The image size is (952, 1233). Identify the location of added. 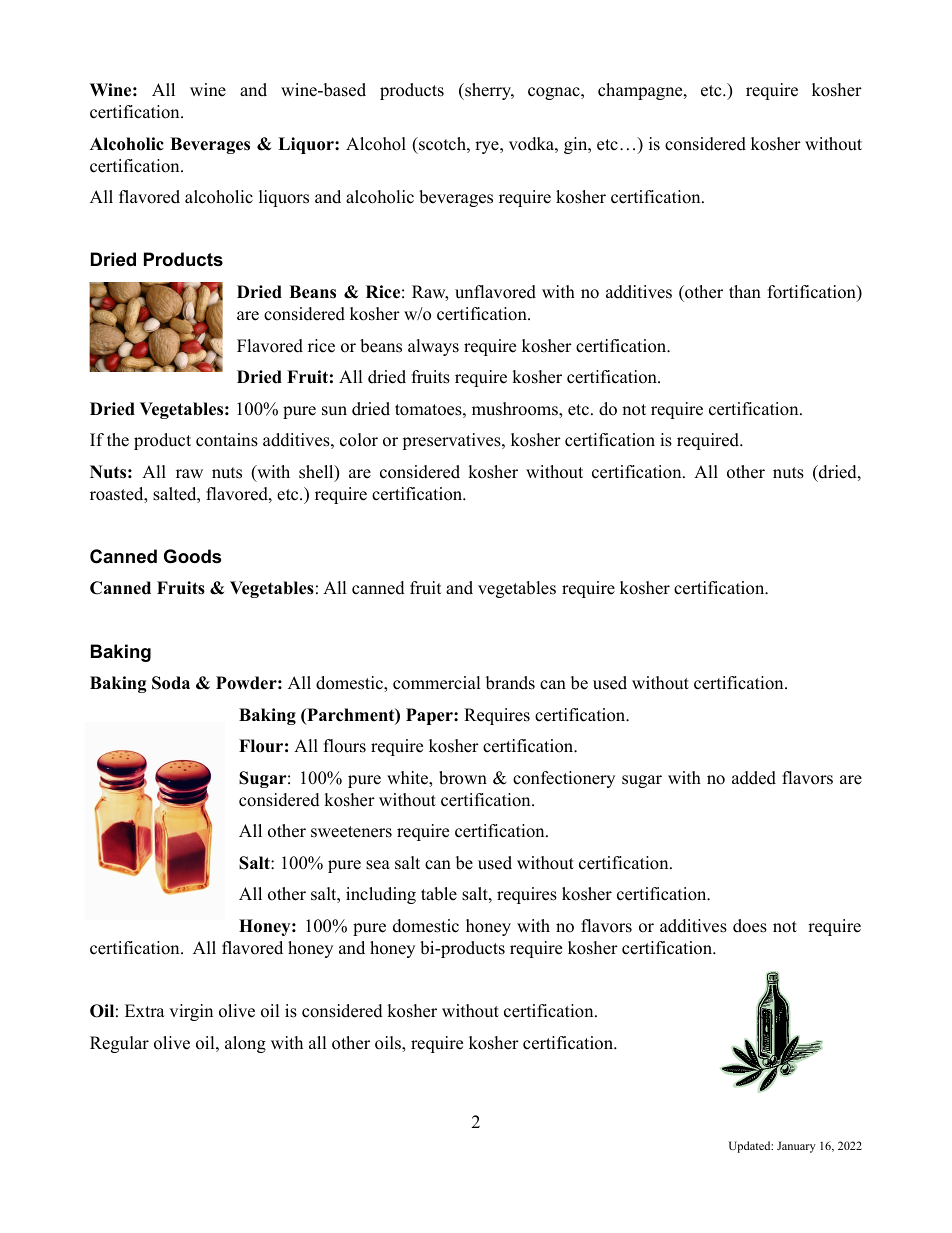
(754, 778).
